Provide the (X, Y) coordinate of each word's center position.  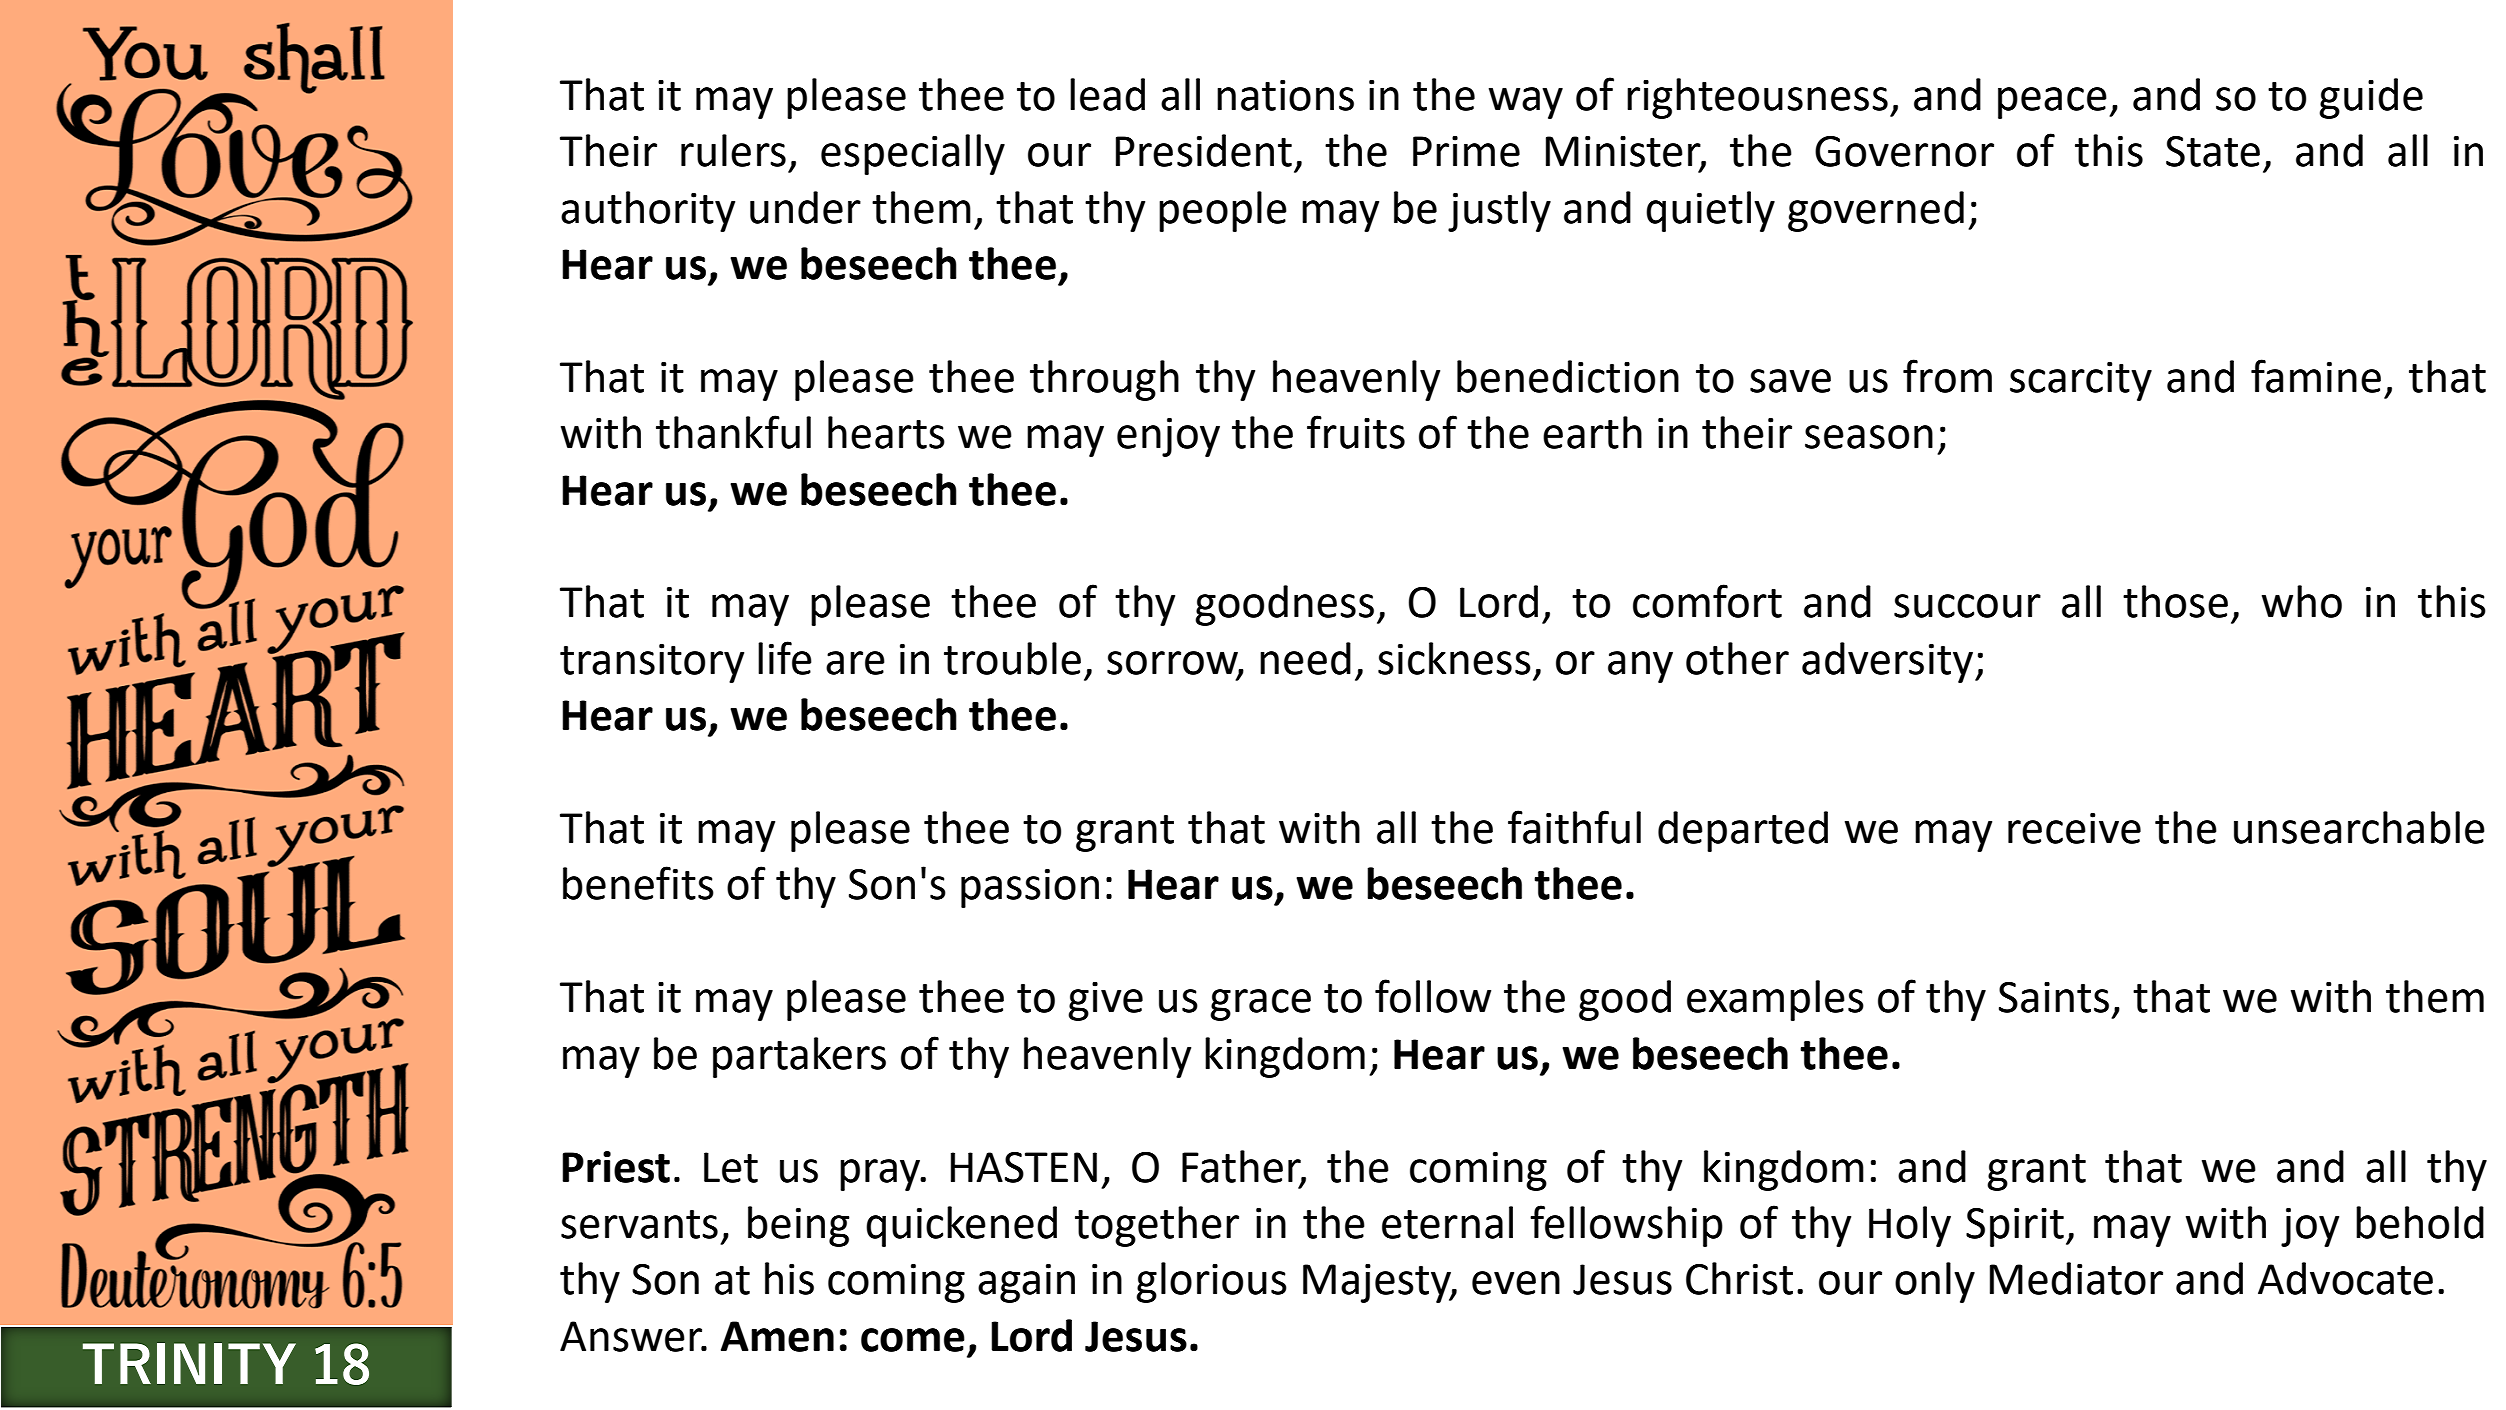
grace (1260, 1005)
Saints (2054, 997)
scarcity (2081, 381)
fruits (1356, 432)
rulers (733, 150)
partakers (799, 1057)
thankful (733, 432)
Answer (632, 1336)
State (2213, 151)
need (1305, 658)
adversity (1889, 662)
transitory (652, 663)
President (1204, 150)
